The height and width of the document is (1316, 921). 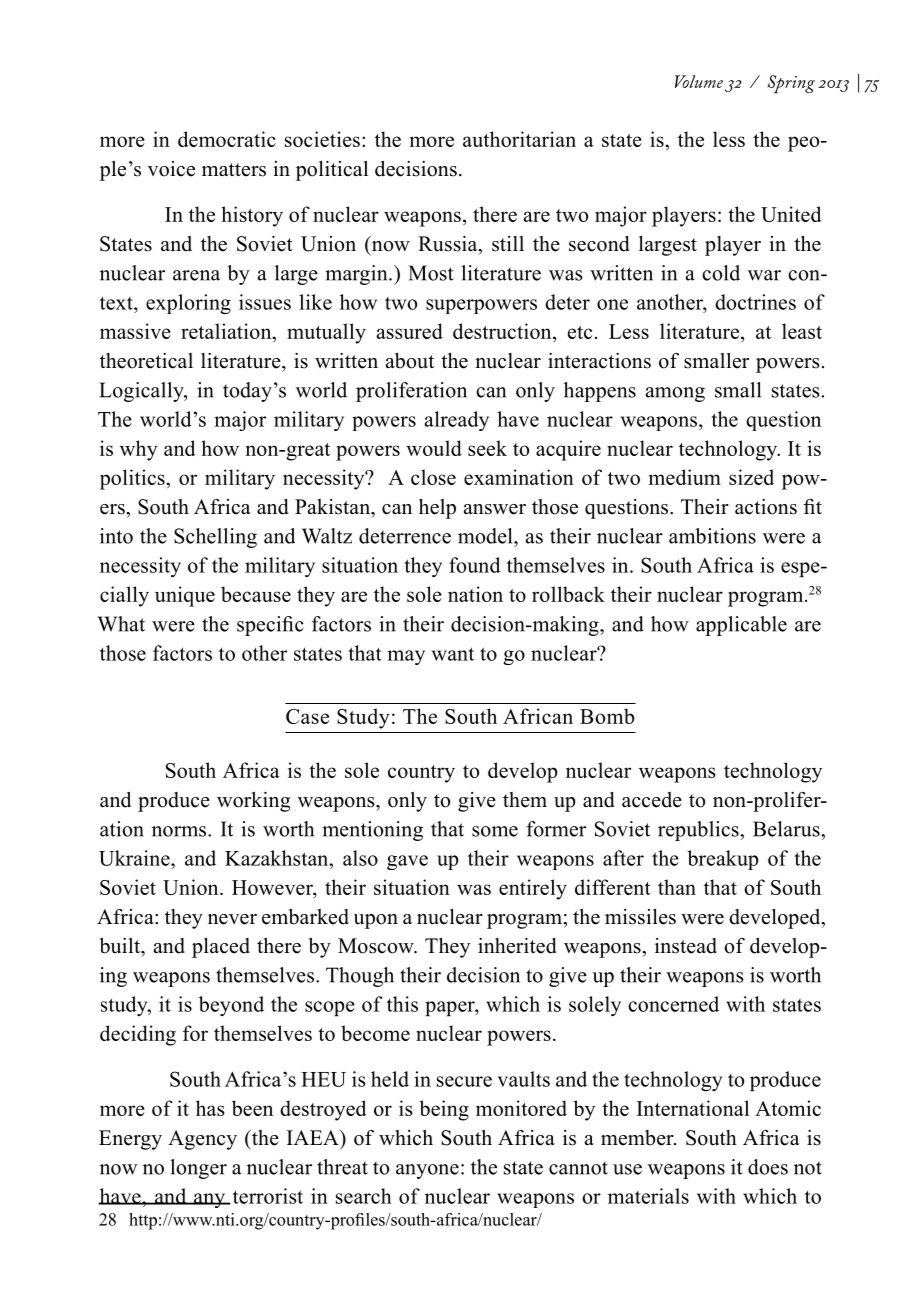 What do you see at coordinates (768, 1167) in the document?
I see `does` at bounding box center [768, 1167].
